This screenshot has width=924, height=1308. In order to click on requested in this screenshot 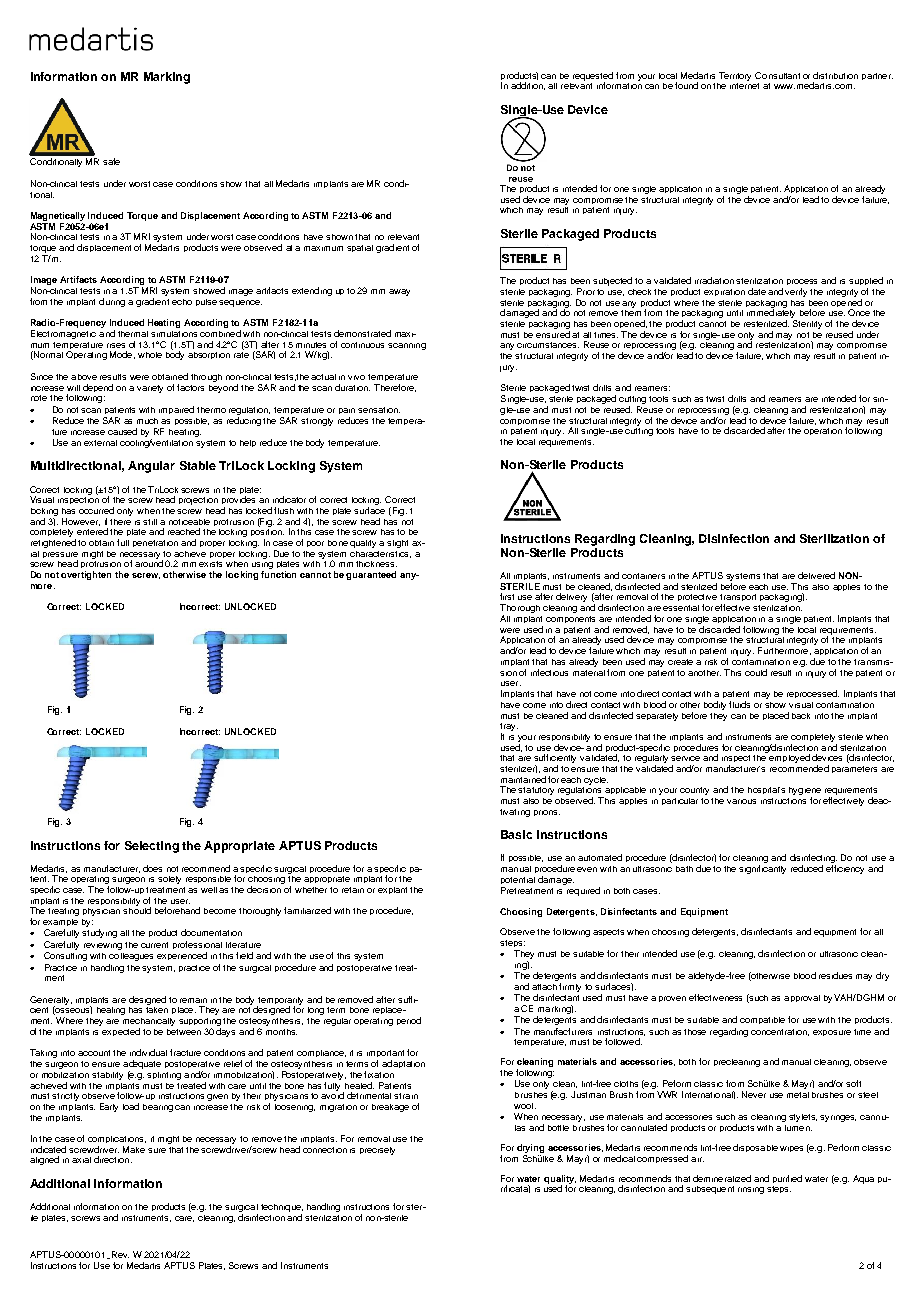, I will do `click(593, 77)`.
